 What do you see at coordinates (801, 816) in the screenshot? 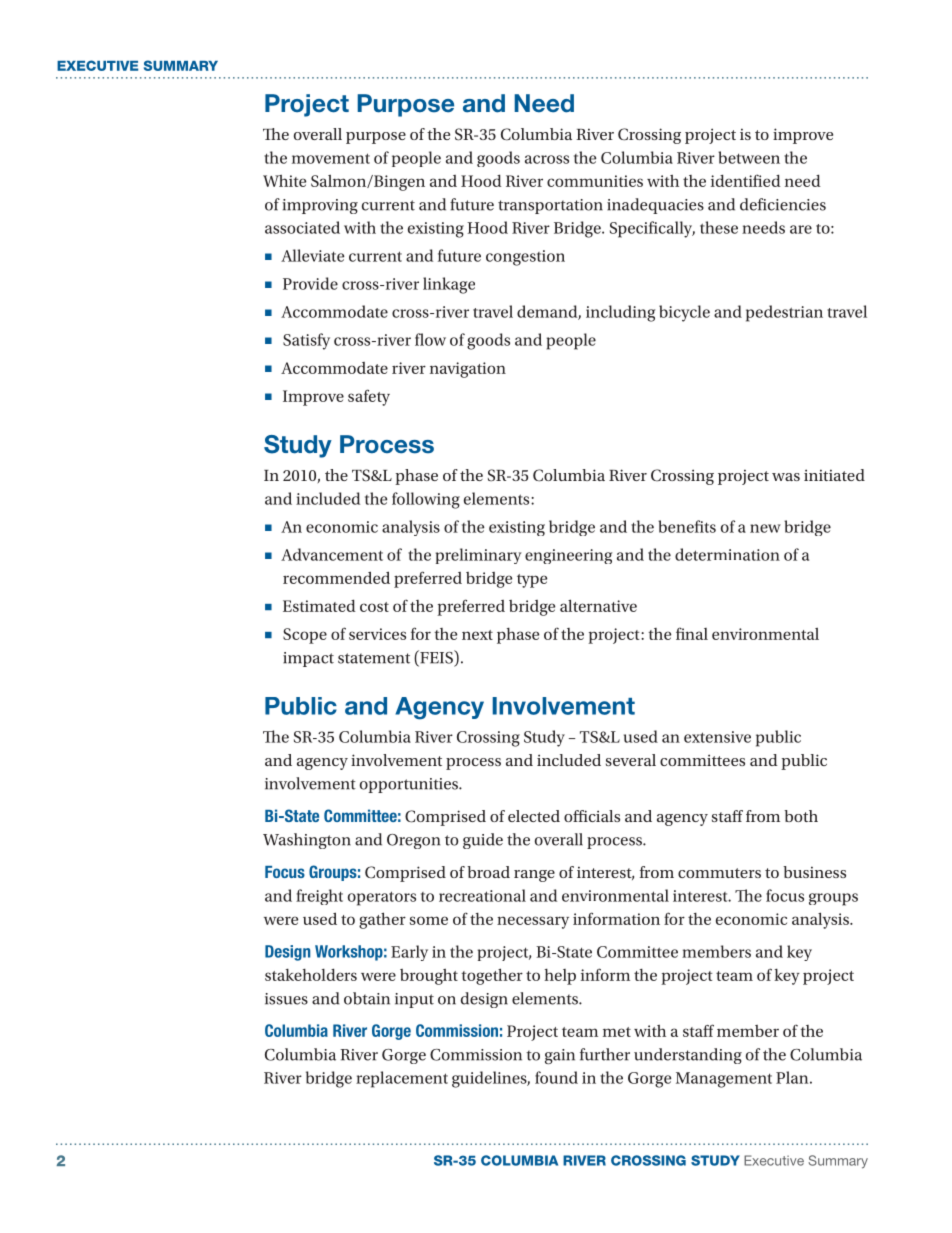
I see `both` at bounding box center [801, 816].
